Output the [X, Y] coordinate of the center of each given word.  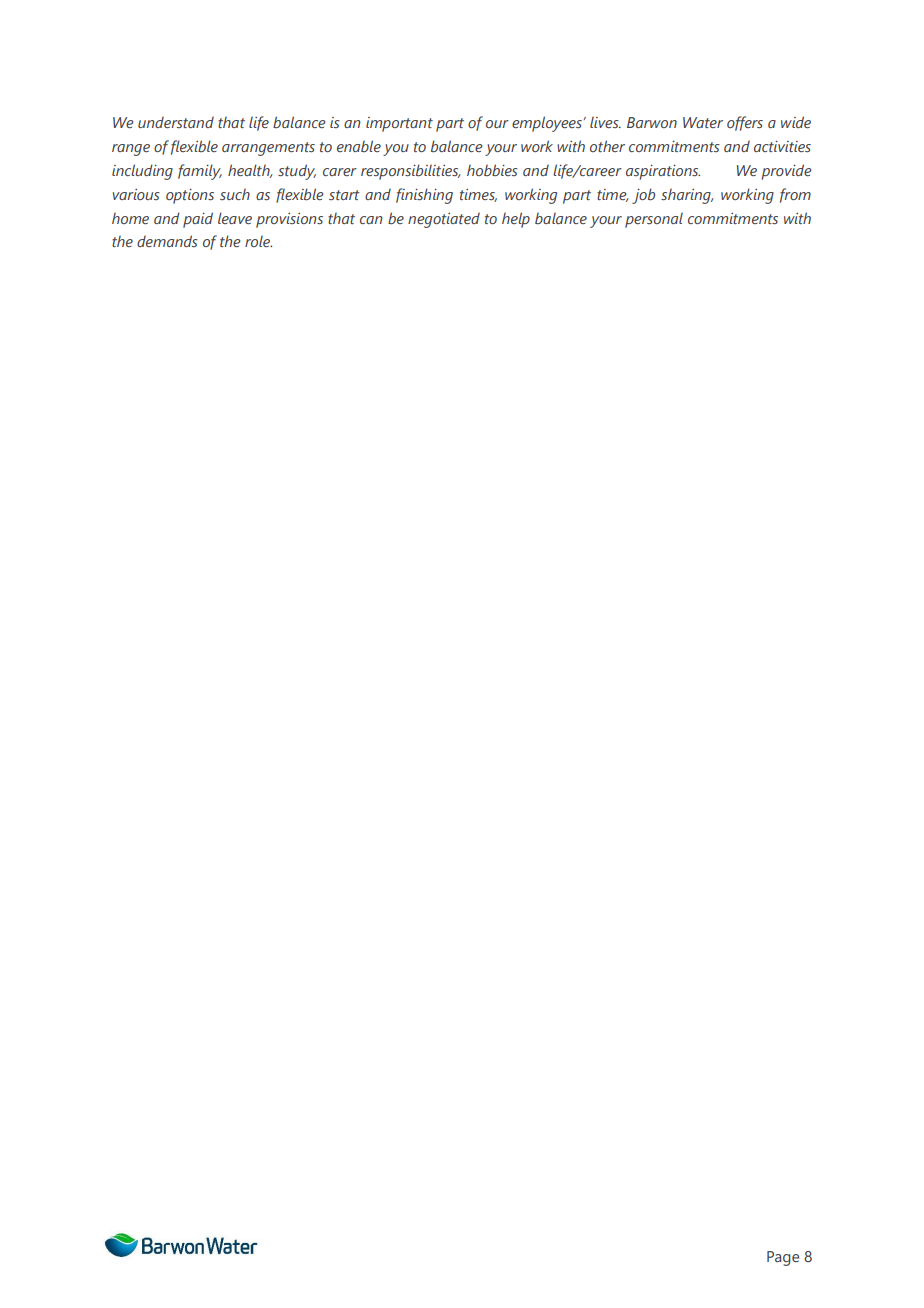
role [258, 241]
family [200, 172]
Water [703, 122]
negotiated [444, 220]
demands [167, 241]
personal [654, 220]
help [516, 220]
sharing [687, 196]
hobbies [492, 170]
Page [783, 1258]
